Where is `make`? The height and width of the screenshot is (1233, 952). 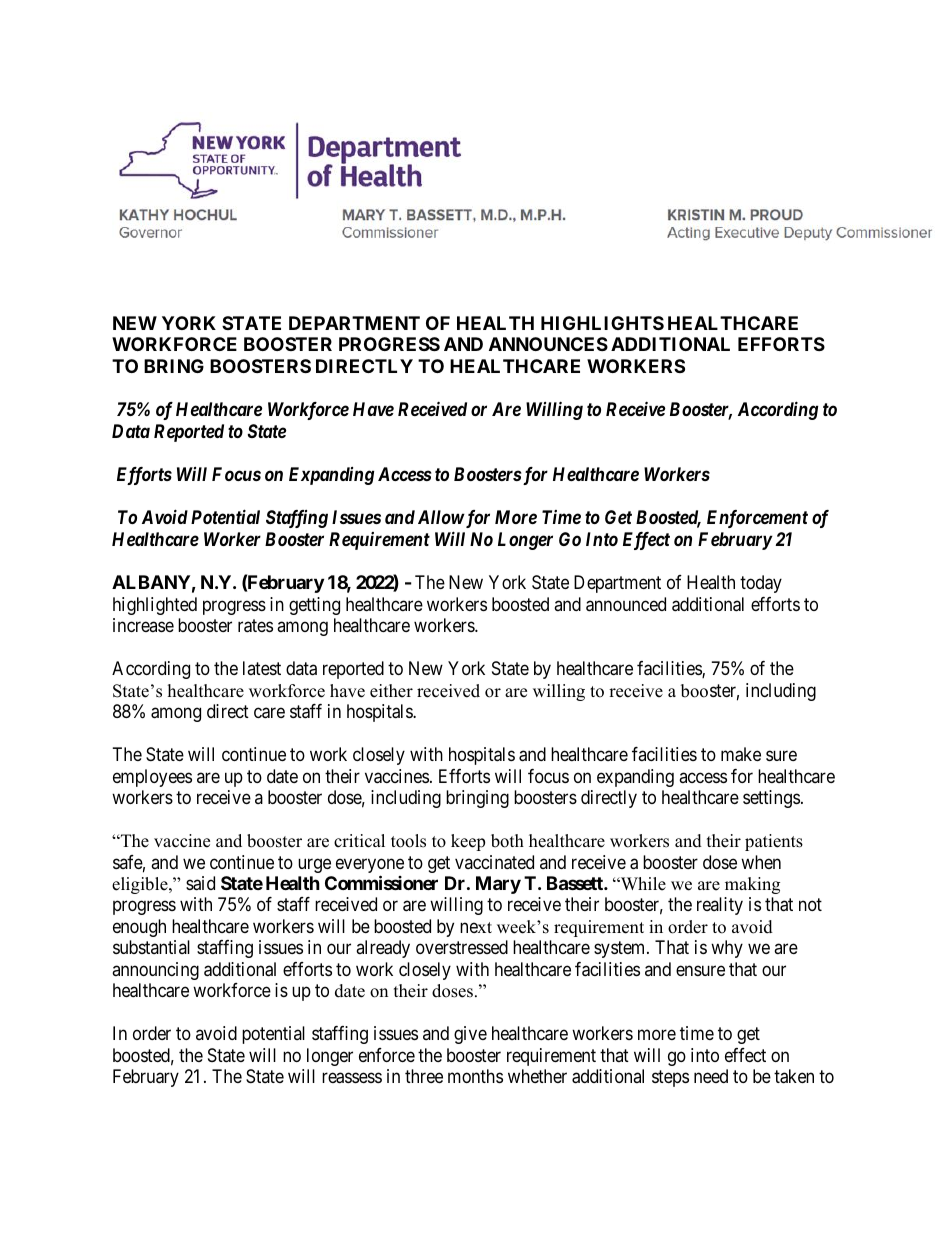
make is located at coordinates (741, 754).
